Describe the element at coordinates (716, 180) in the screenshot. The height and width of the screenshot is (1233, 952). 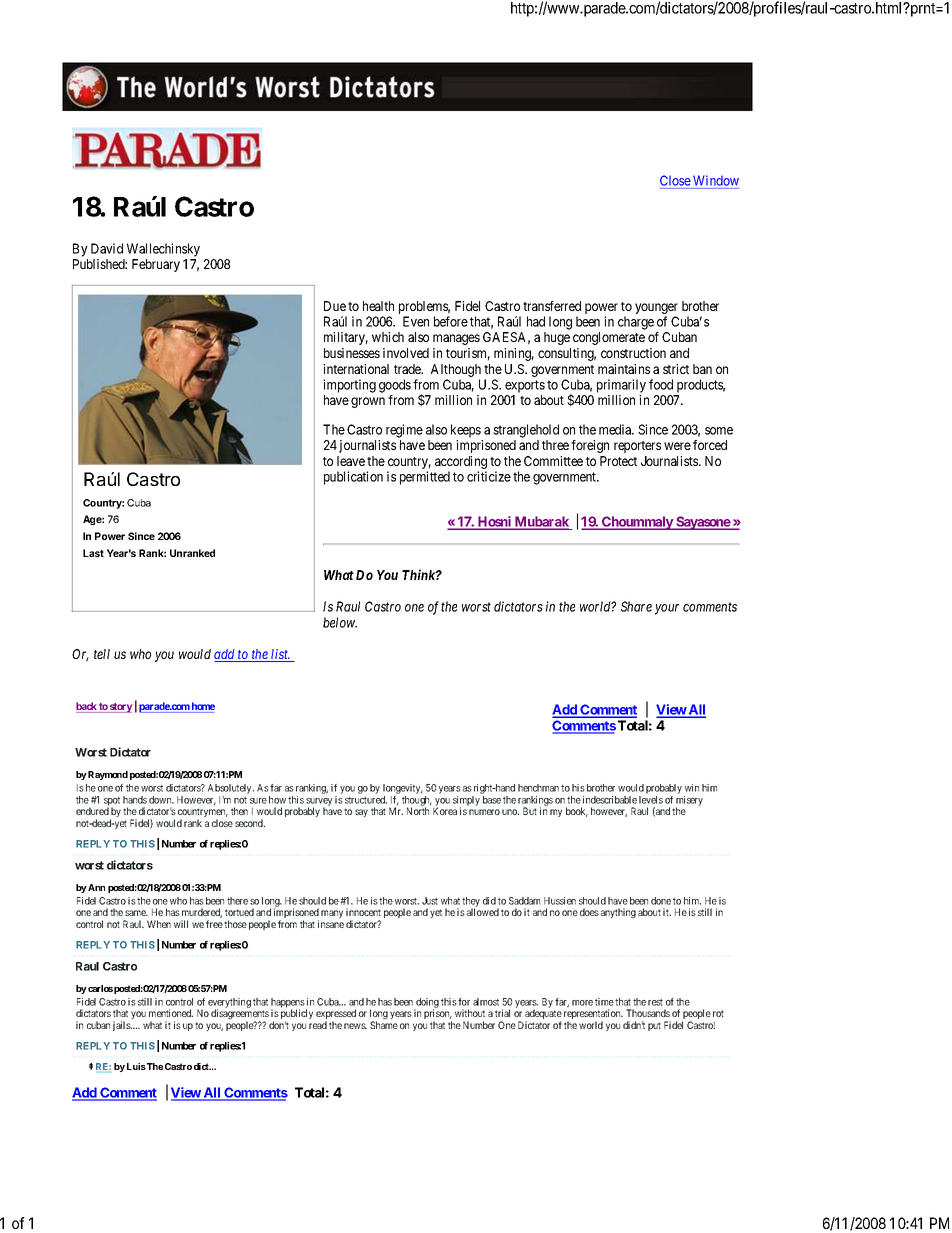
I see `Window` at that location.
